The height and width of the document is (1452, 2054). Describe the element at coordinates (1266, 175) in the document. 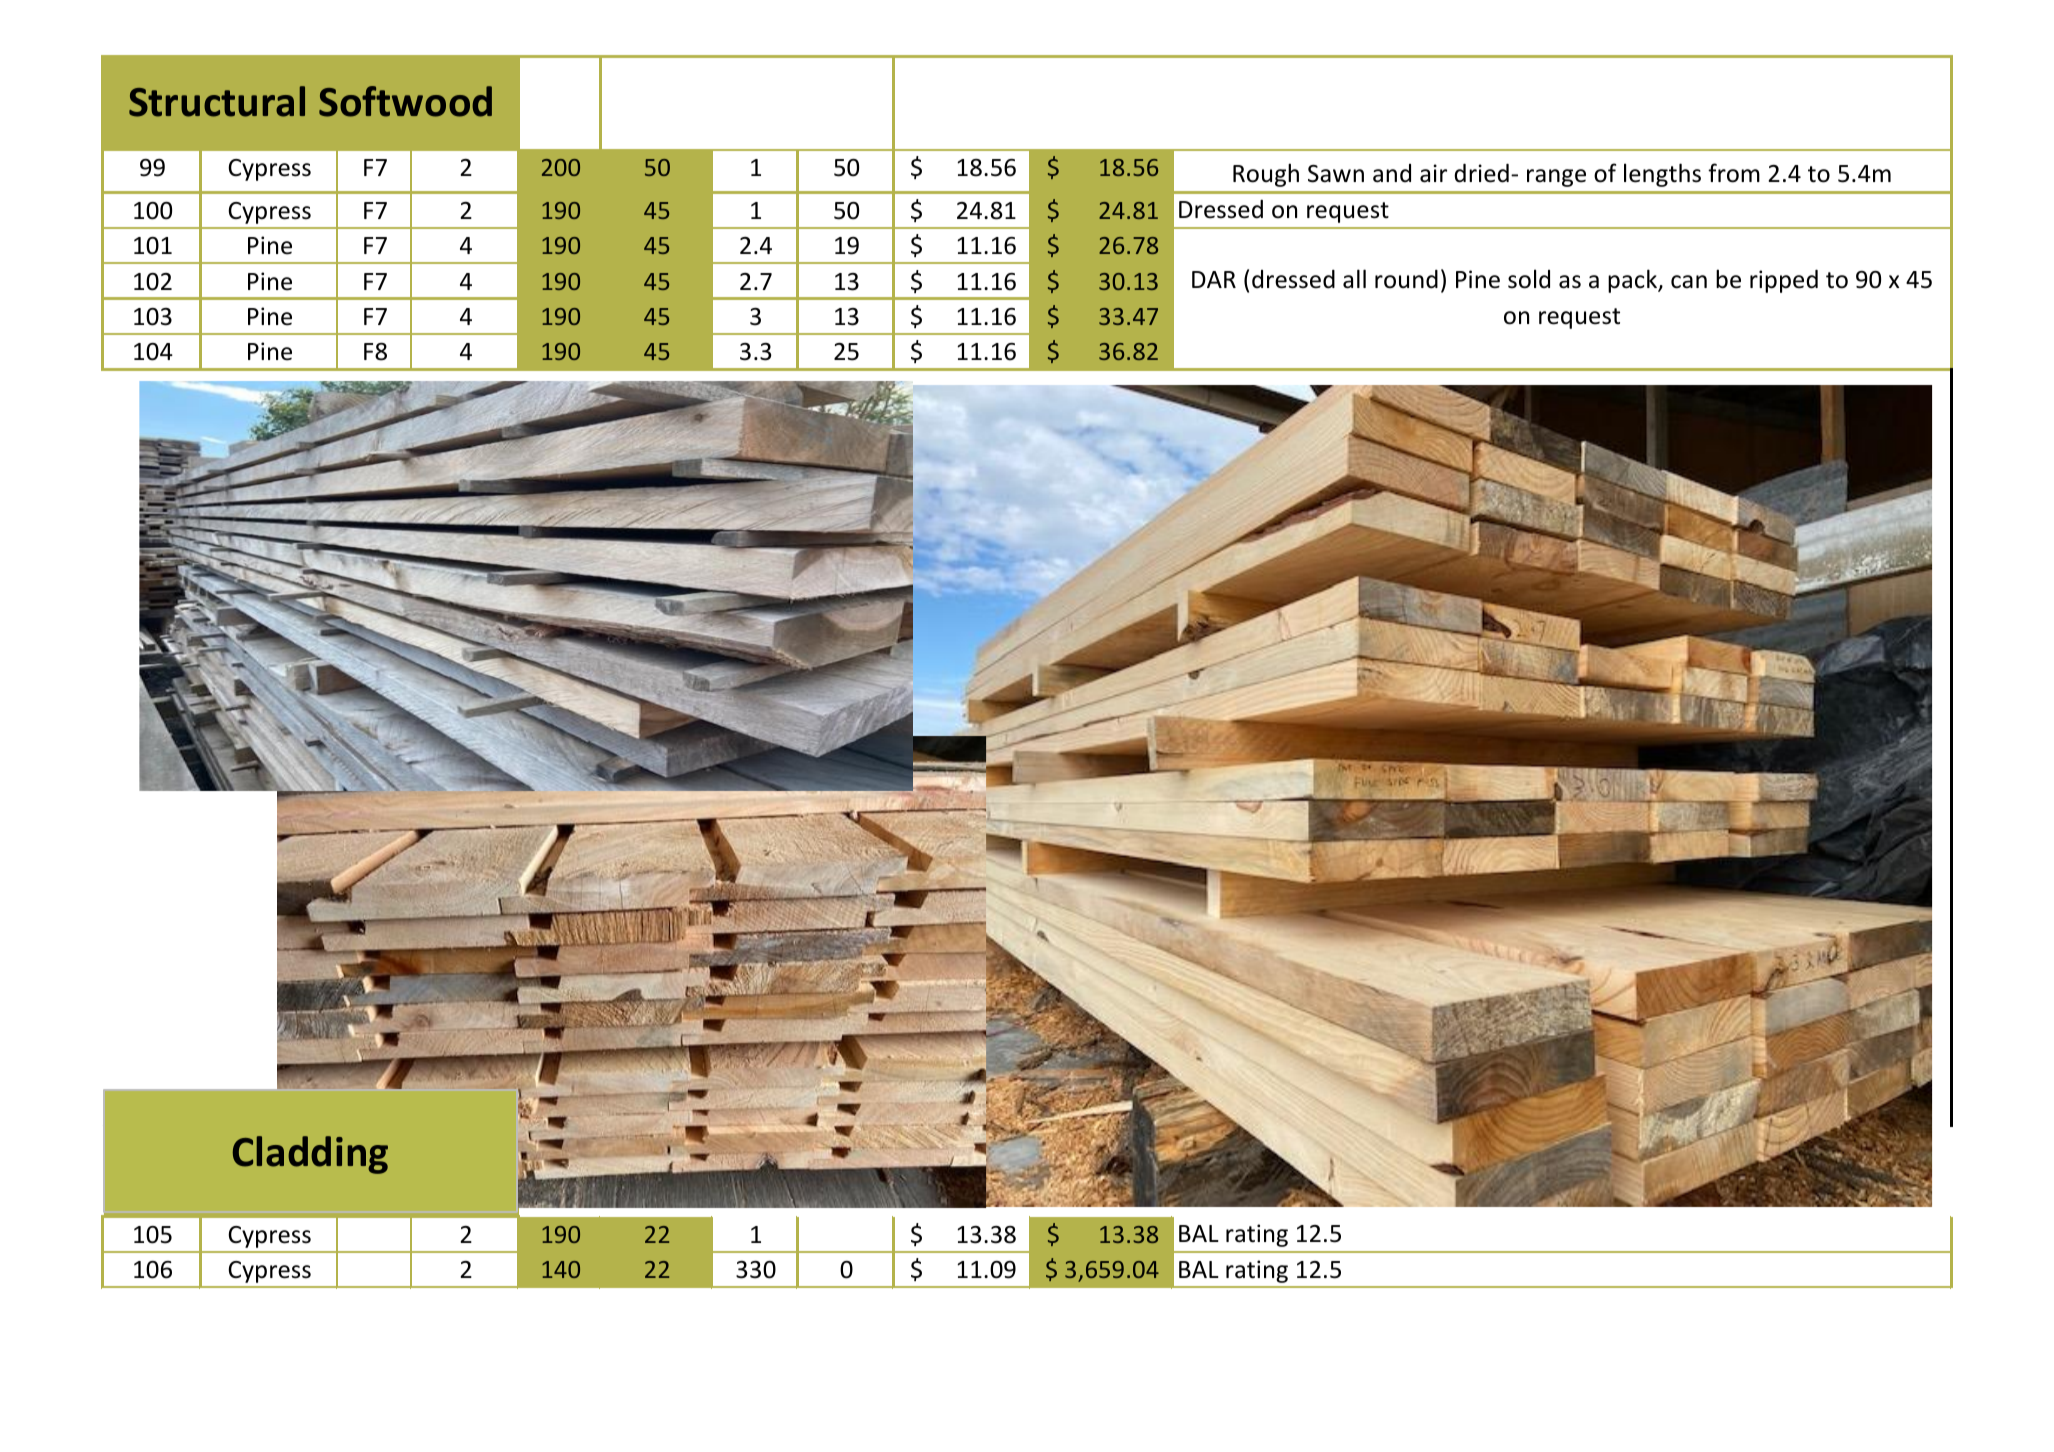

I see `Rough` at that location.
